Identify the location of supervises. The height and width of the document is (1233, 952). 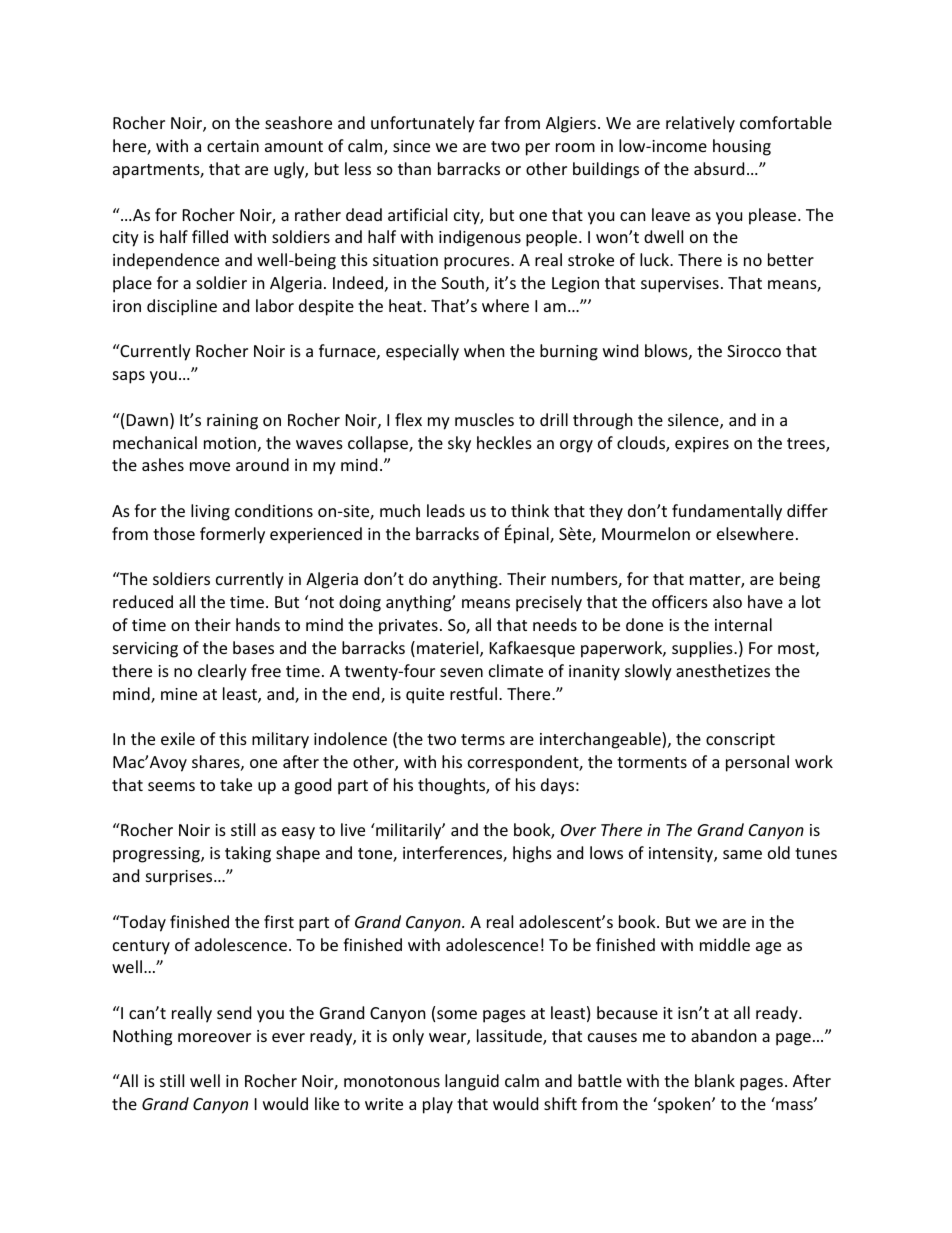
(680, 285).
